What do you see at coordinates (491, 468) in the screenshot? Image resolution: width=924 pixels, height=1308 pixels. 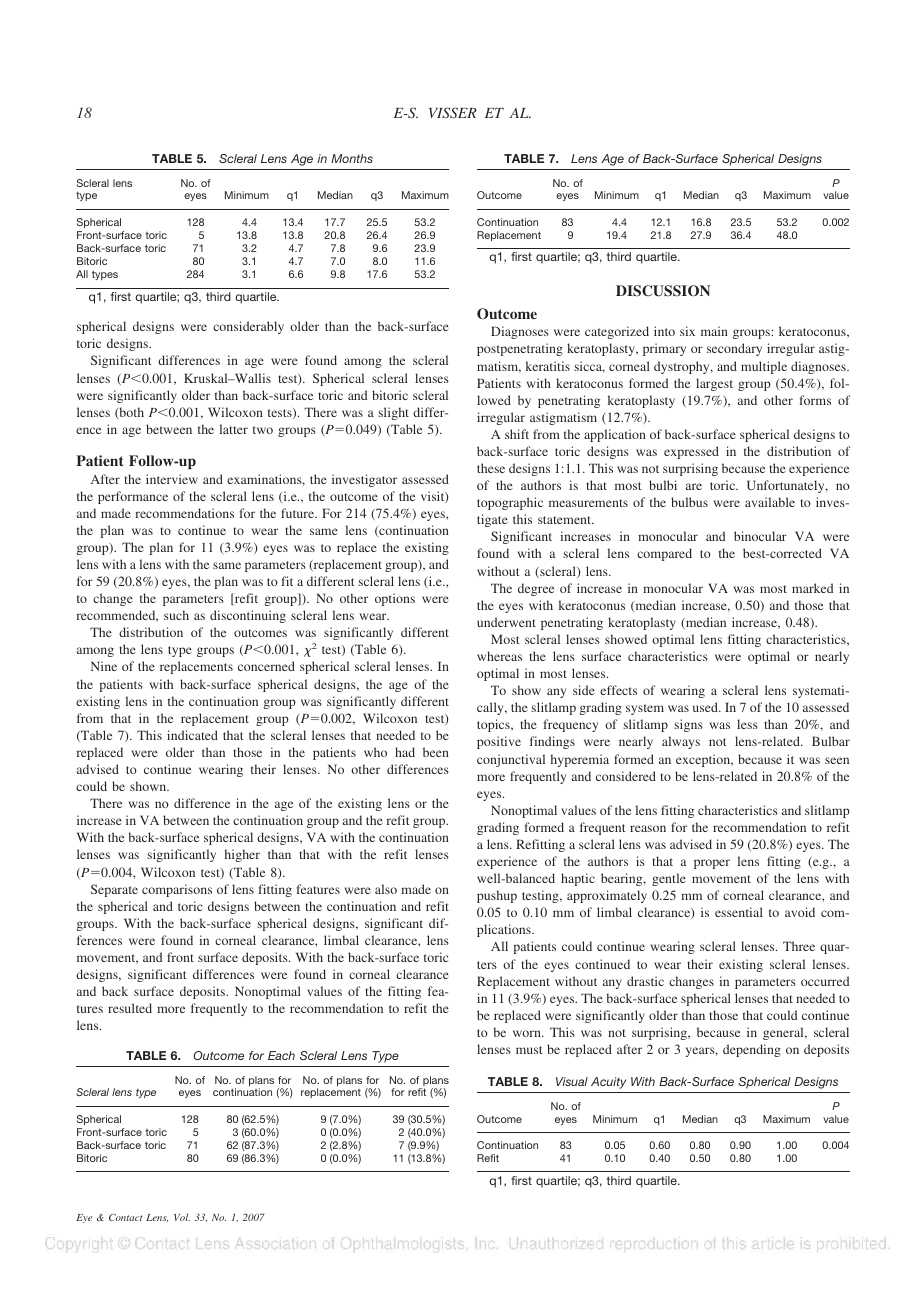 I see `these` at bounding box center [491, 468].
